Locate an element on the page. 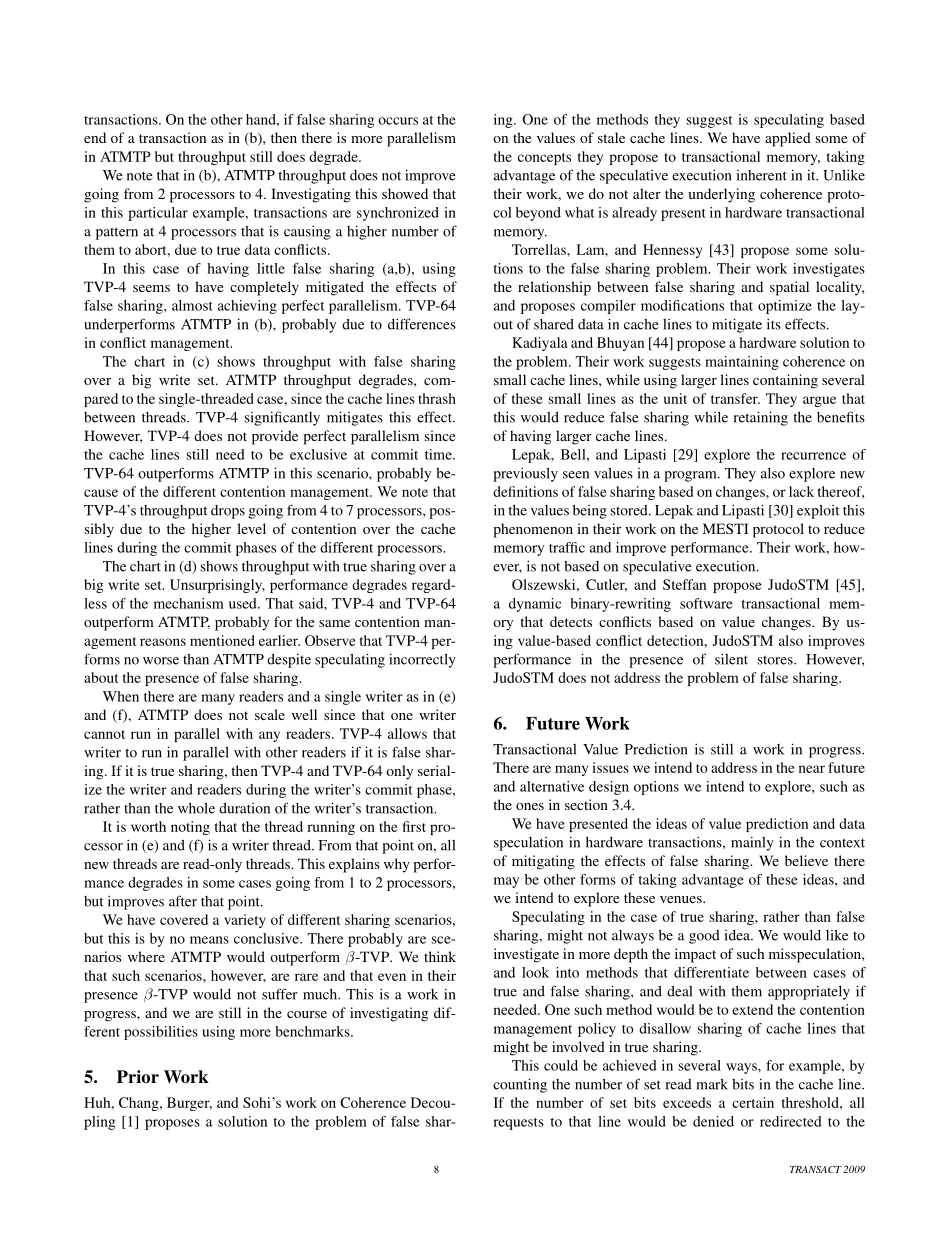  Prior is located at coordinates (138, 1076).
